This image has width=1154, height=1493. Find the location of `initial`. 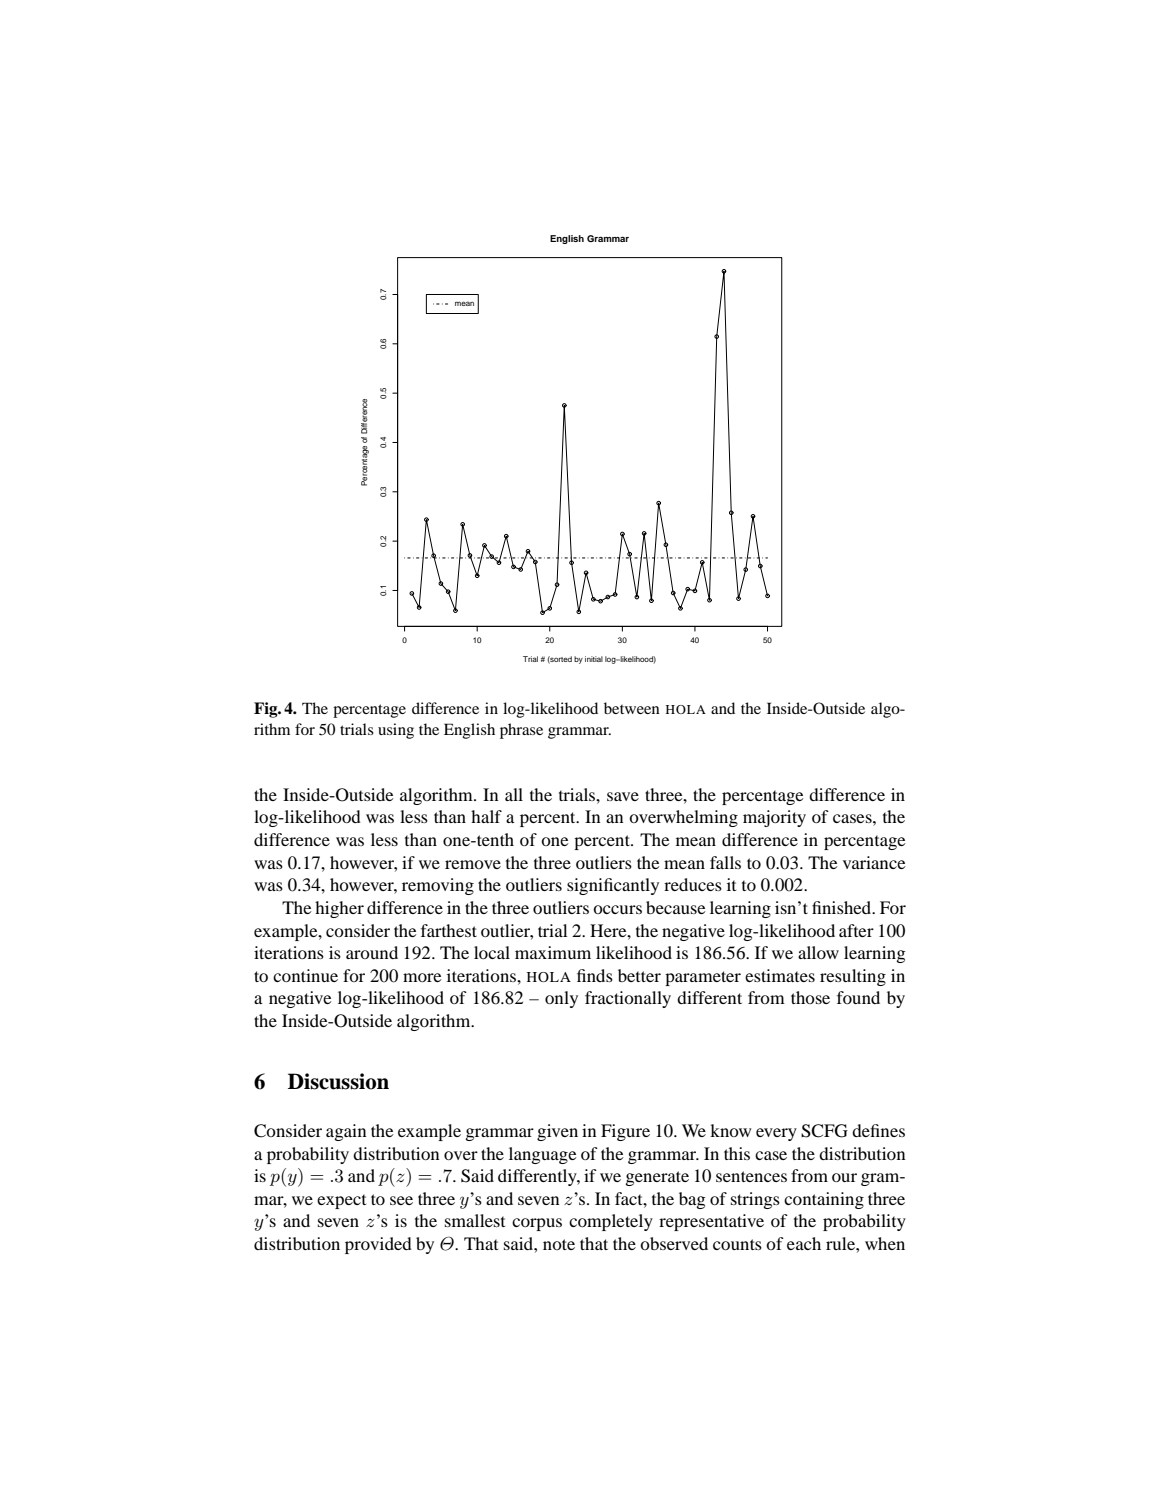

initial is located at coordinates (594, 659).
